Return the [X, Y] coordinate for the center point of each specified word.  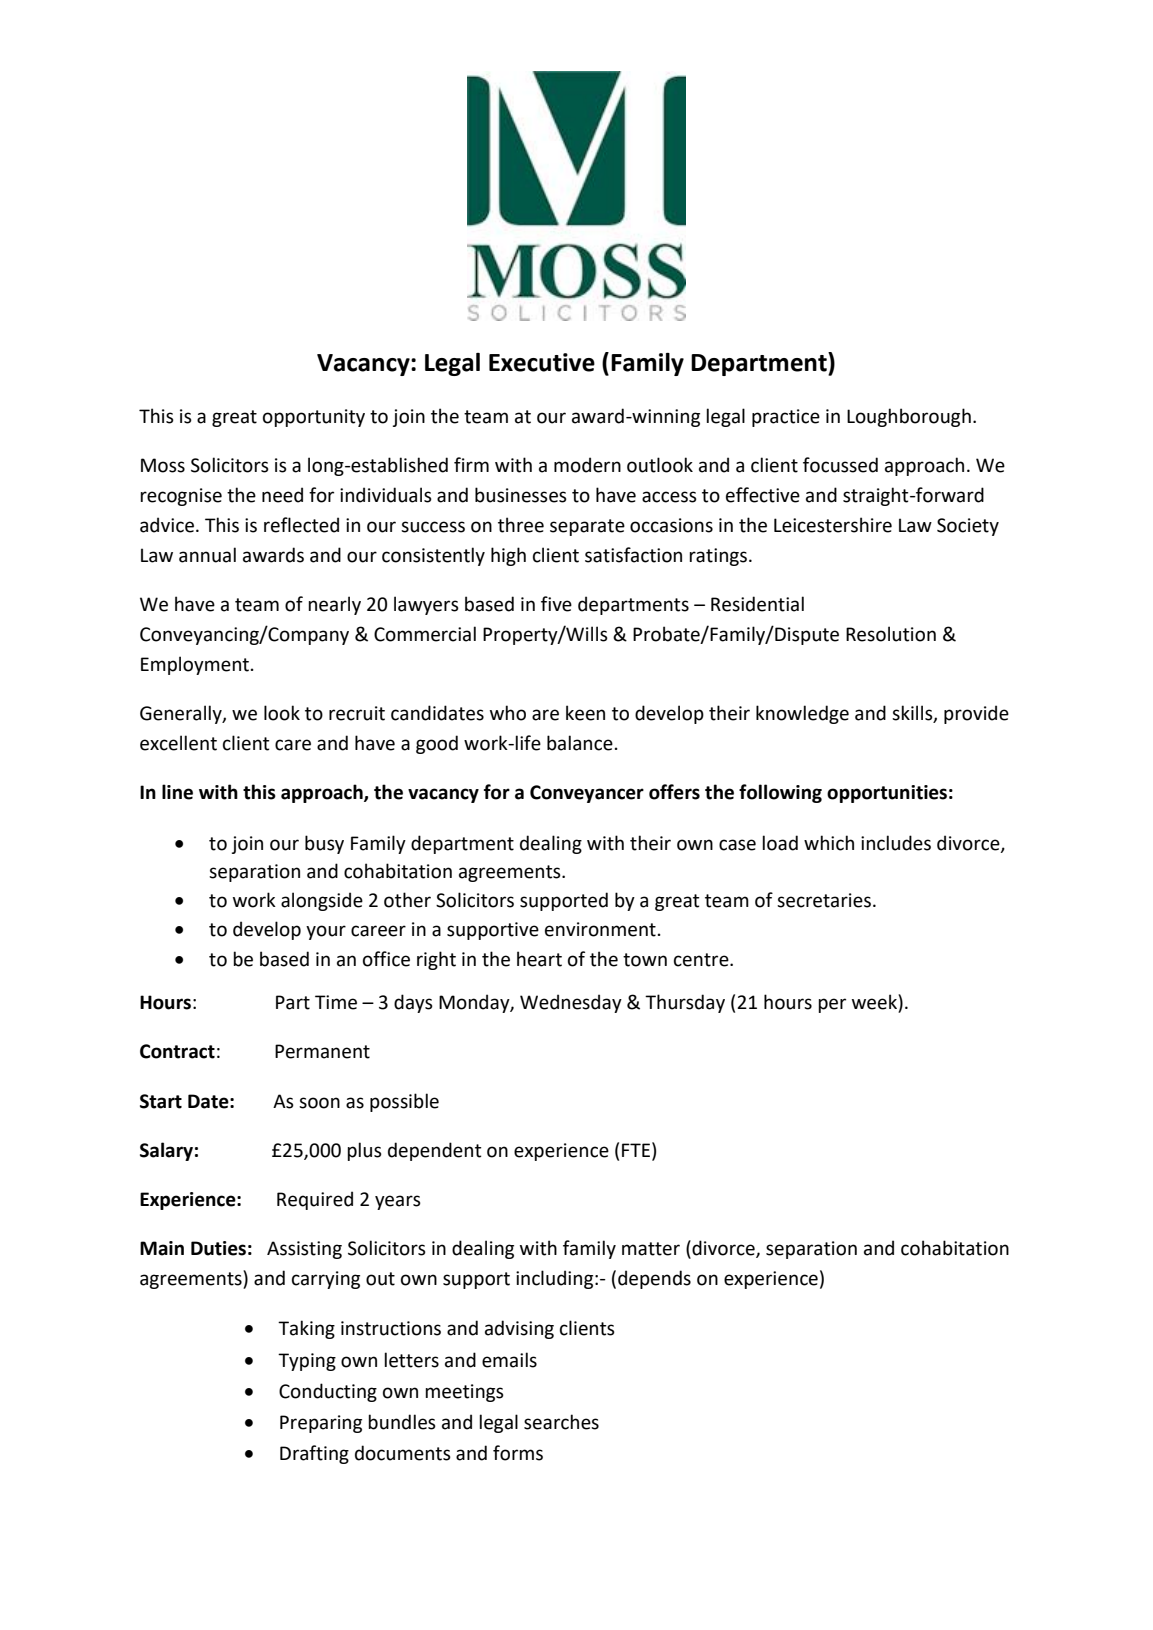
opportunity [314, 418]
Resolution [891, 634]
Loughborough [909, 417]
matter [651, 1249]
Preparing [321, 1424]
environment [600, 929]
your [326, 932]
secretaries [824, 900]
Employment [195, 665]
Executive [542, 362]
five [556, 604]
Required [315, 1200]
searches [561, 1422]
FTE [636, 1150]
